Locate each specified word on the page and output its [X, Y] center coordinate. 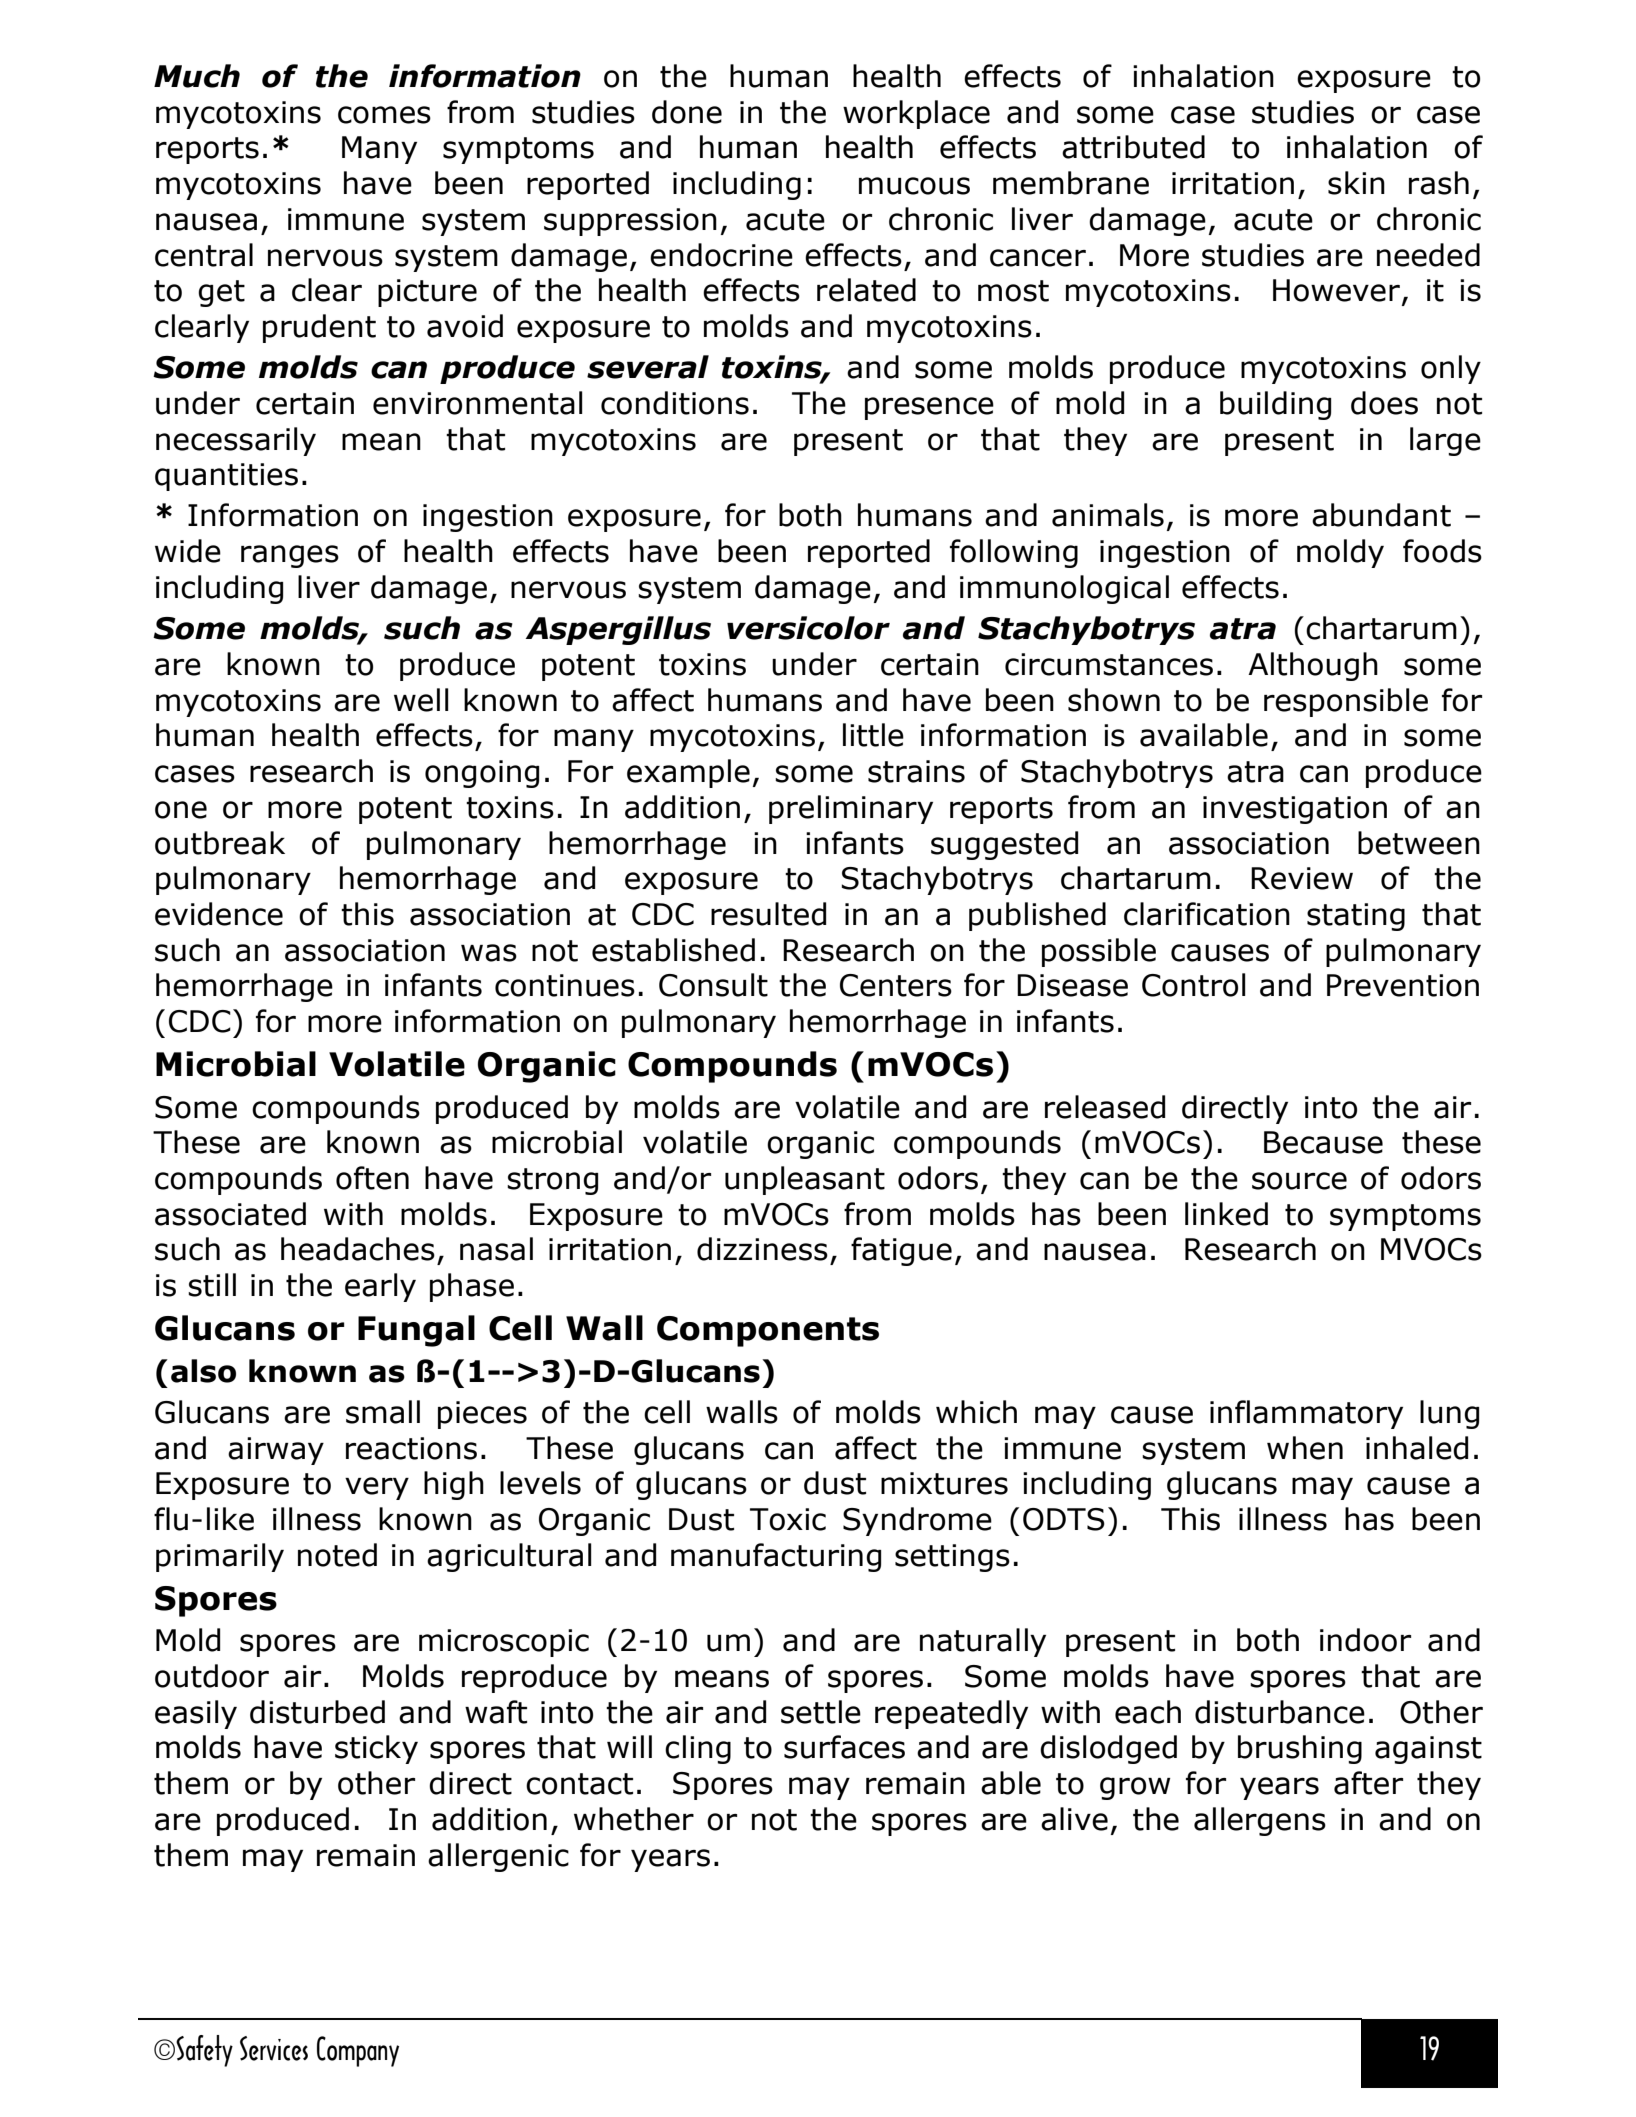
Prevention [1403, 985]
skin [1356, 183]
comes [384, 115]
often [372, 1178]
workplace [916, 114]
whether [634, 1819]
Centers [896, 985]
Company [358, 2051]
